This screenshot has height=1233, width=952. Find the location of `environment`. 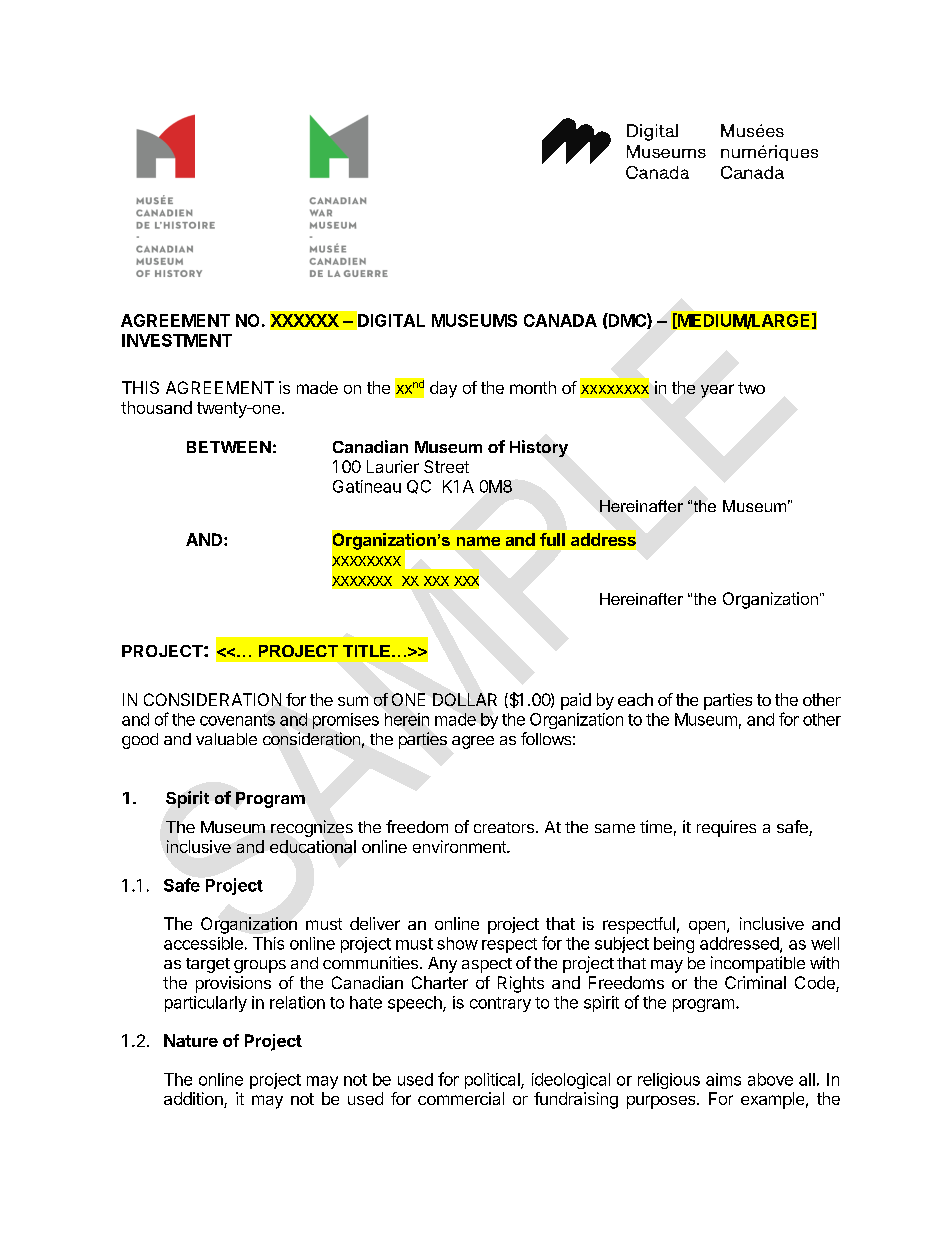

environment is located at coordinates (460, 846).
